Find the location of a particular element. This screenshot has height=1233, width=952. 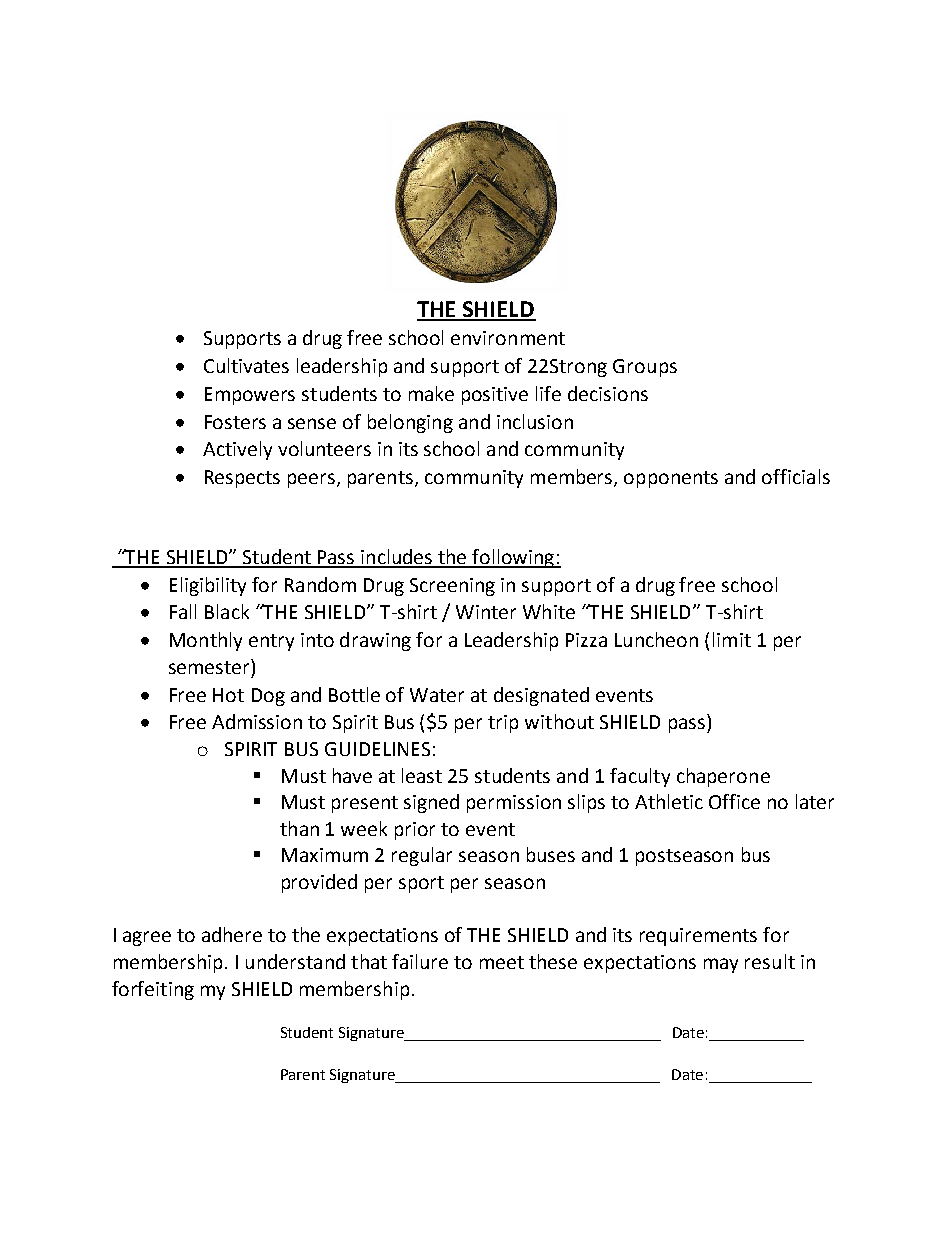

Cultivates is located at coordinates (246, 365).
